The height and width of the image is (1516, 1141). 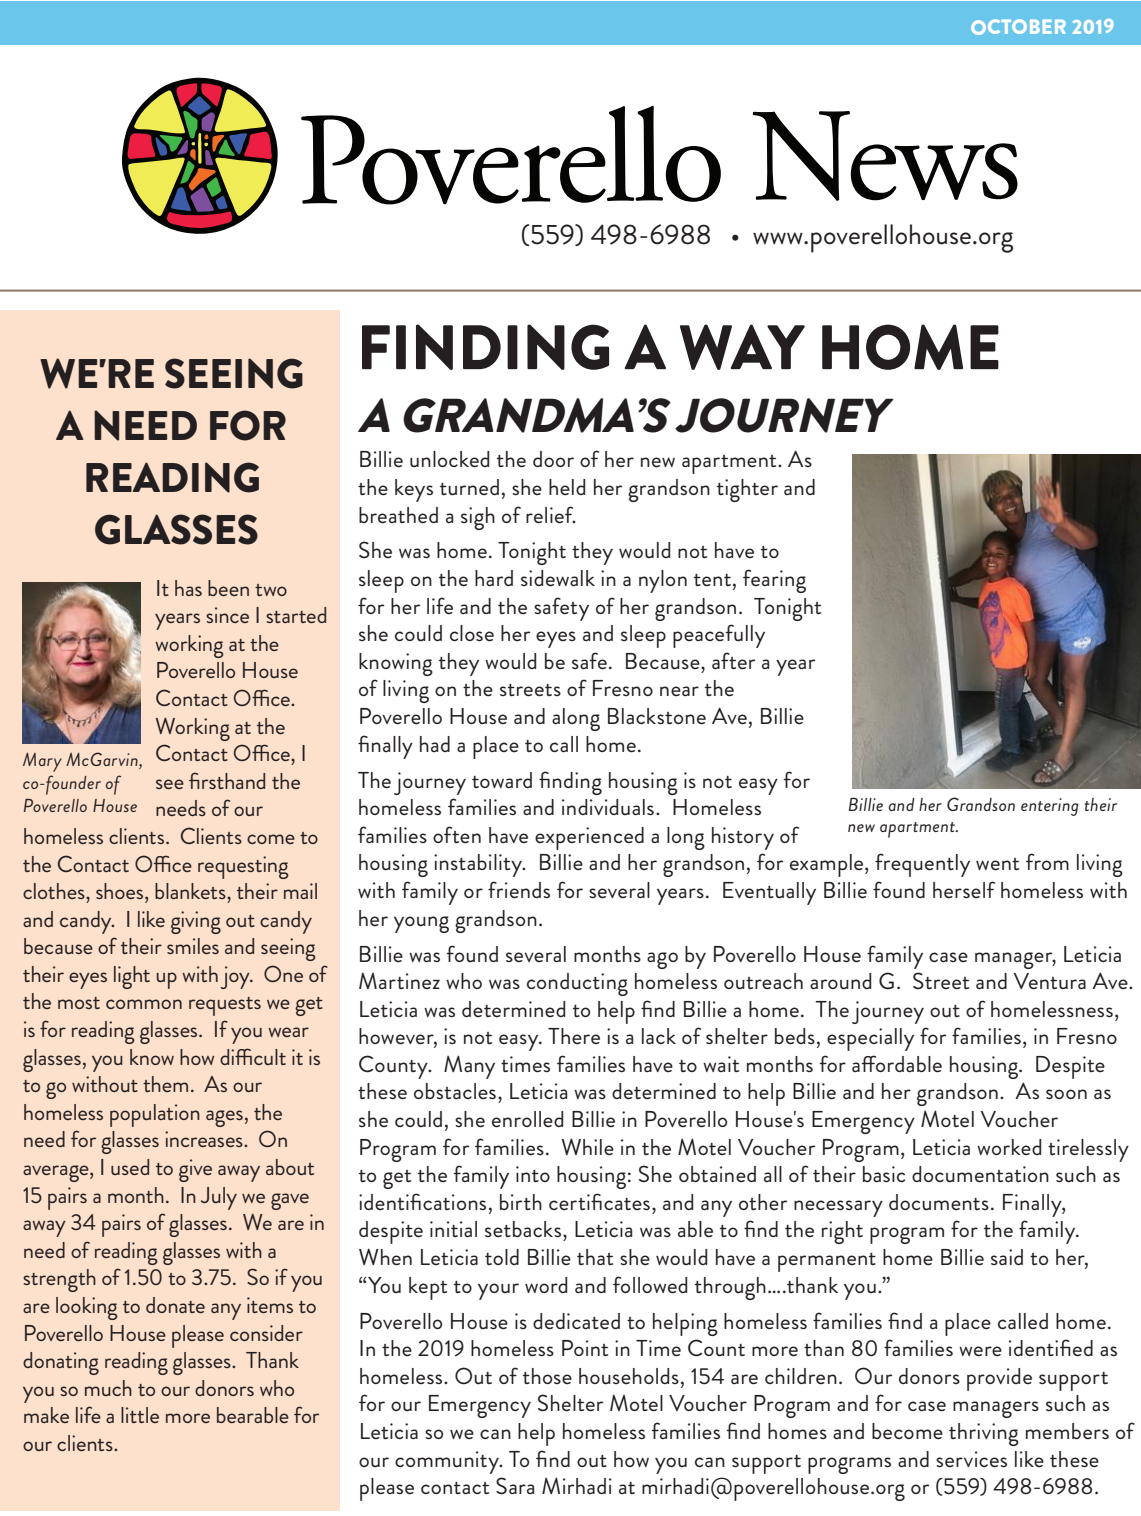 I want to click on them, so click(x=165, y=1084).
